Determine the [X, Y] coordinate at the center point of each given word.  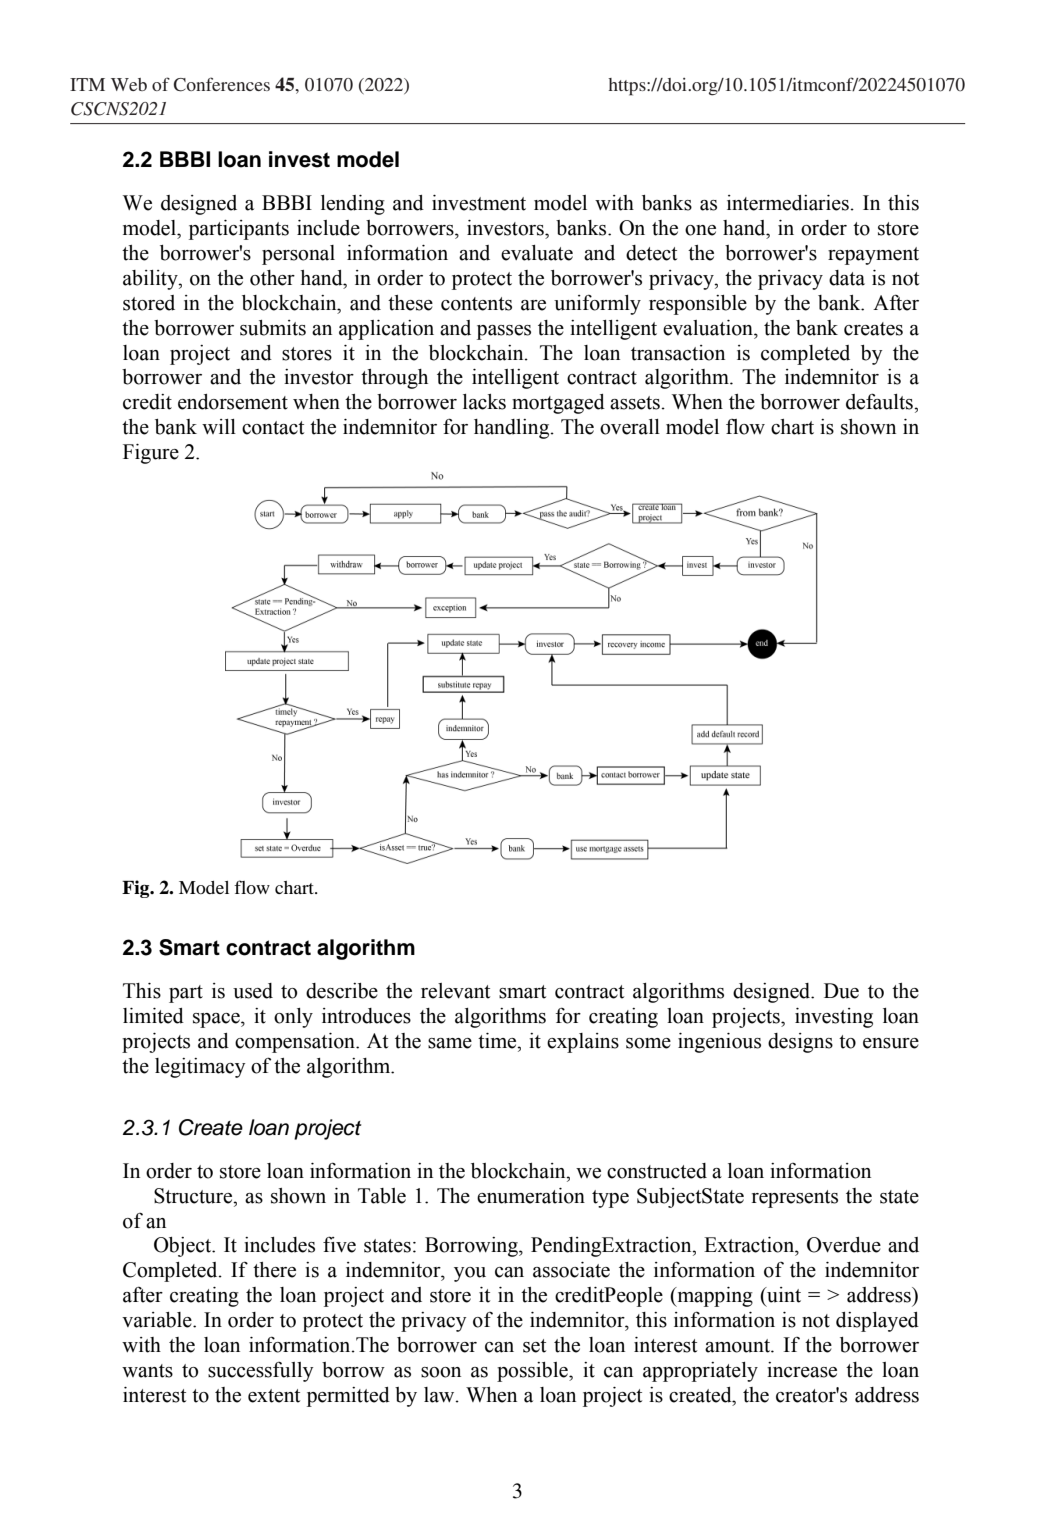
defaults [880, 401]
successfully [260, 1372]
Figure [151, 454]
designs [800, 1043]
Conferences [221, 84]
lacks [484, 402]
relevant [455, 991]
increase [802, 1370]
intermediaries [789, 203]
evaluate [537, 253]
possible [533, 1372]
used [253, 991]
